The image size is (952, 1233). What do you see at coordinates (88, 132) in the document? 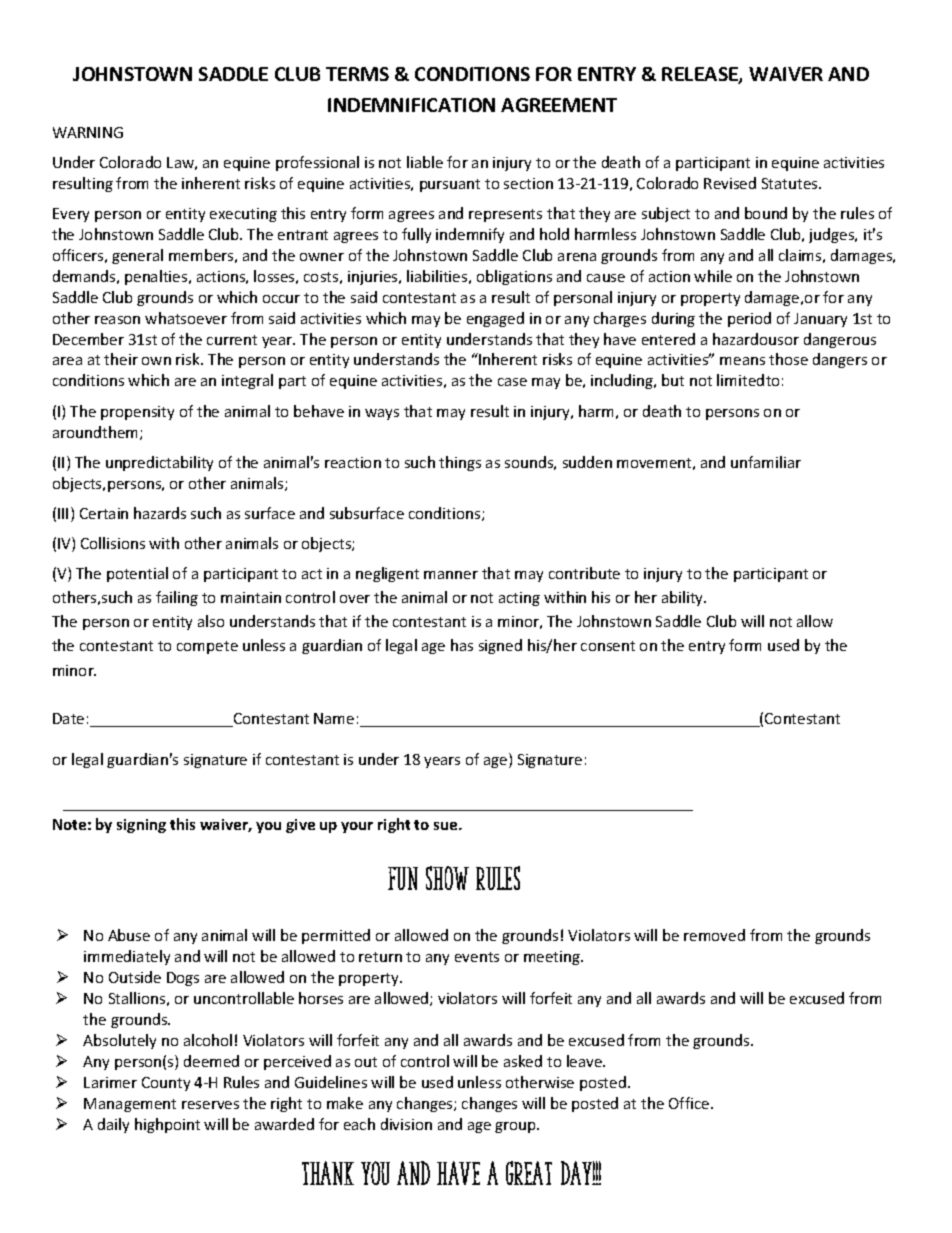
I see `WARNING` at bounding box center [88, 132].
